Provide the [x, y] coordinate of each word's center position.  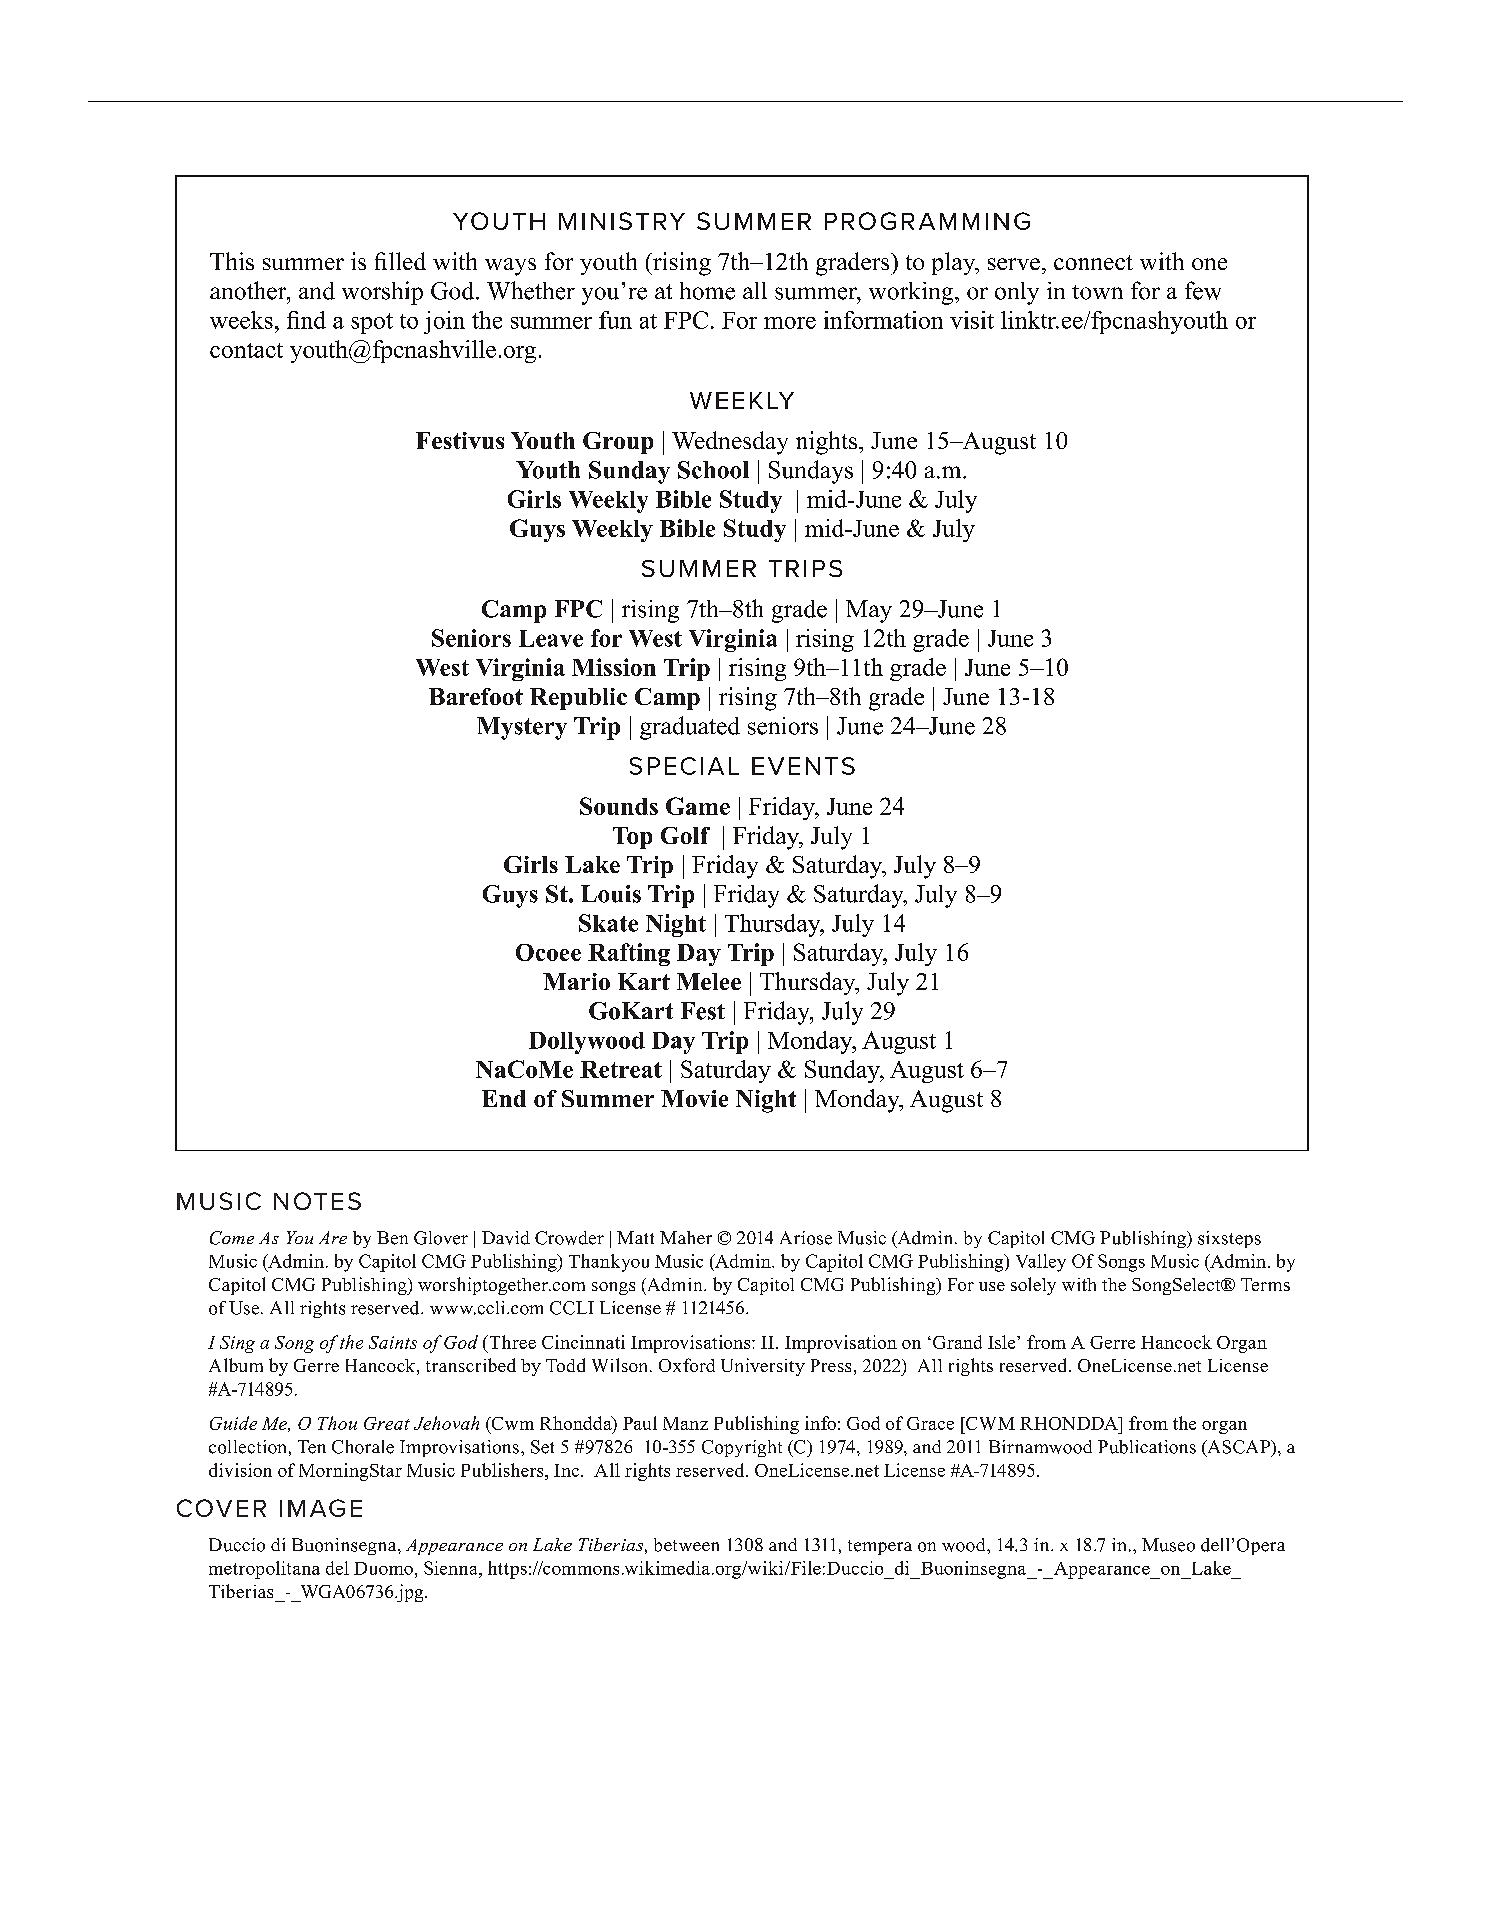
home [707, 291]
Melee [709, 981]
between [686, 1545]
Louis [611, 894]
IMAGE [321, 1508]
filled [400, 261]
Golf [685, 835]
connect [1093, 262]
